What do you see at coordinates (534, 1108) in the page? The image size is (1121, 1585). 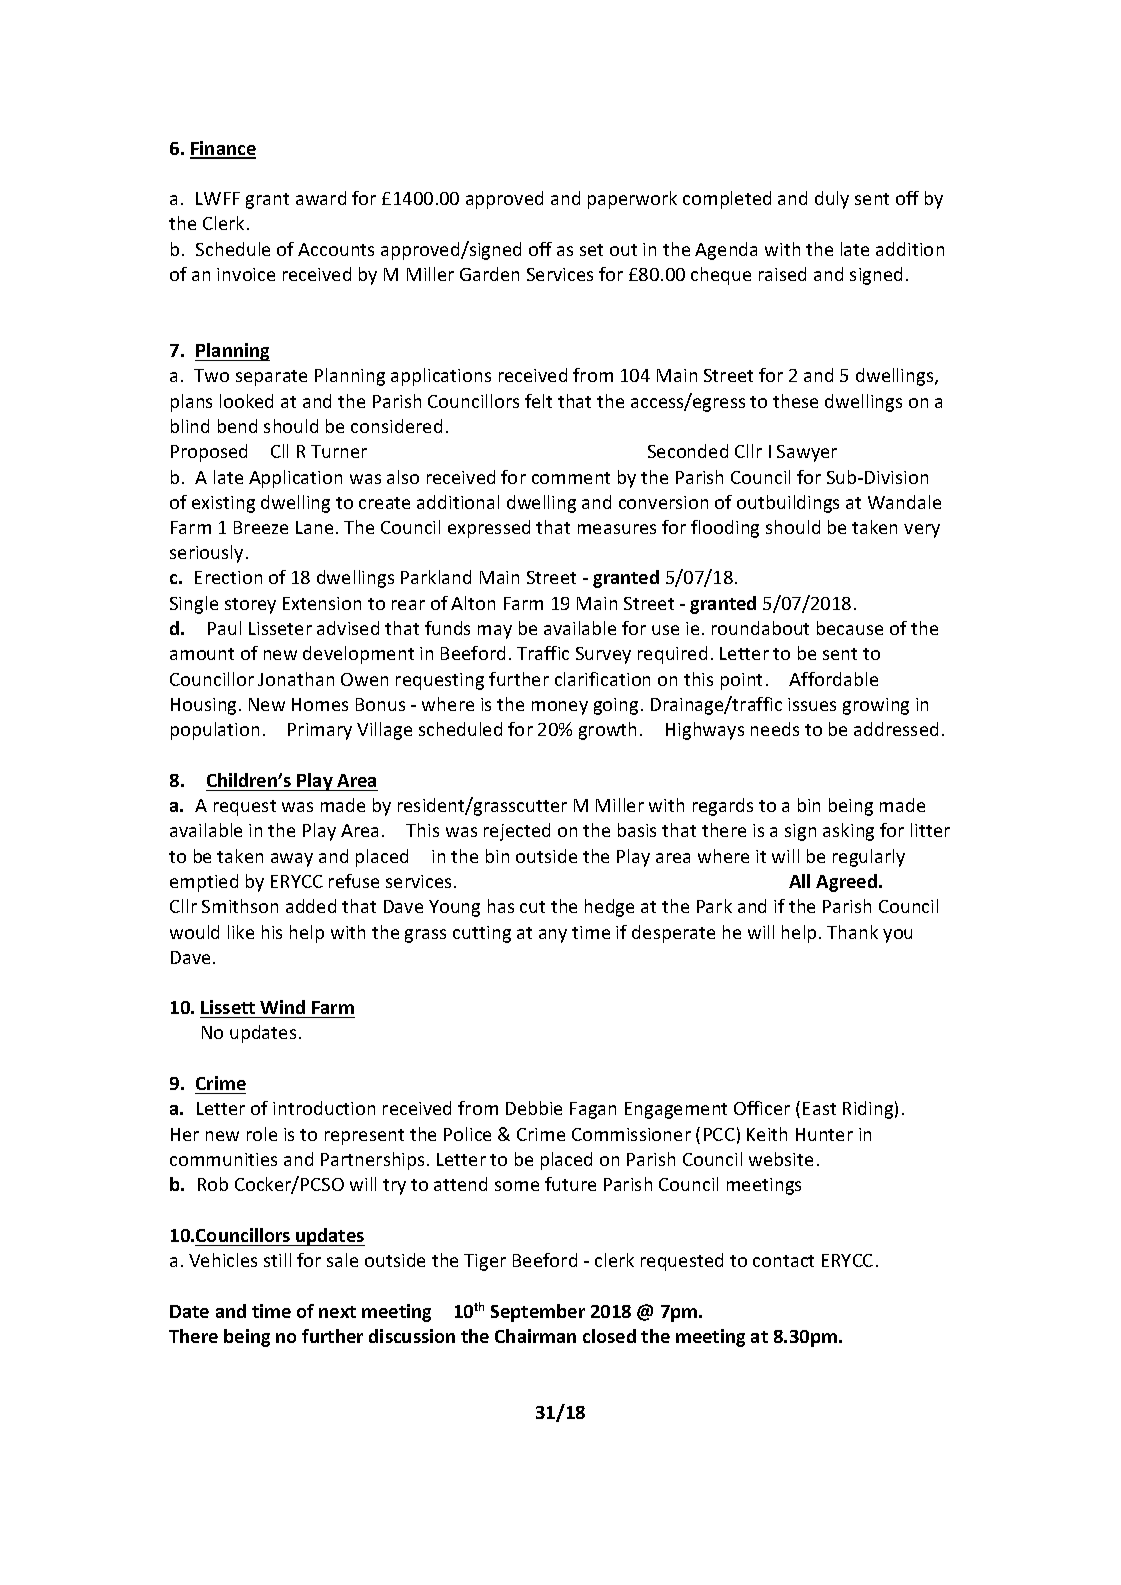 I see `Debbie` at bounding box center [534, 1108].
